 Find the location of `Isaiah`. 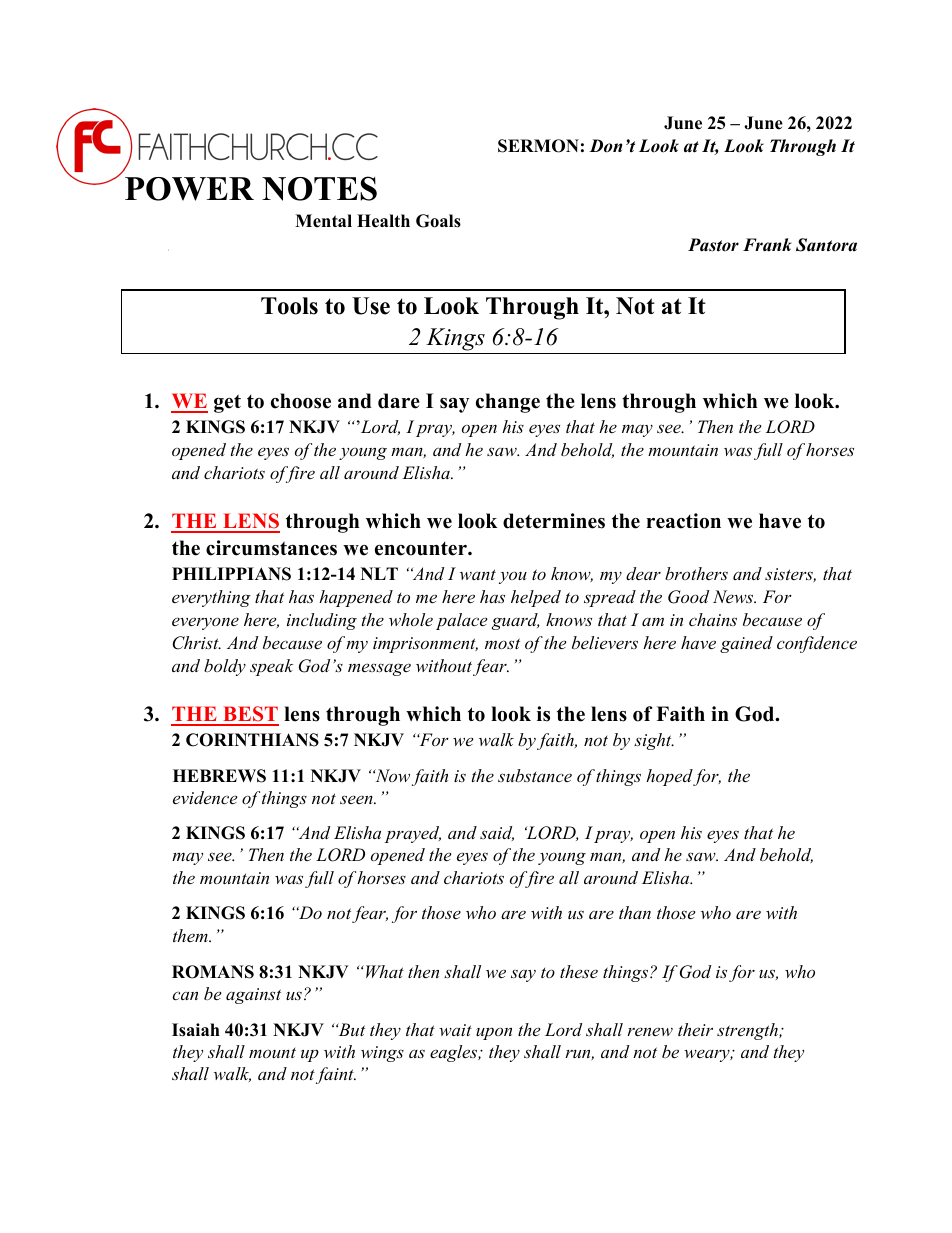

Isaiah is located at coordinates (196, 1030).
